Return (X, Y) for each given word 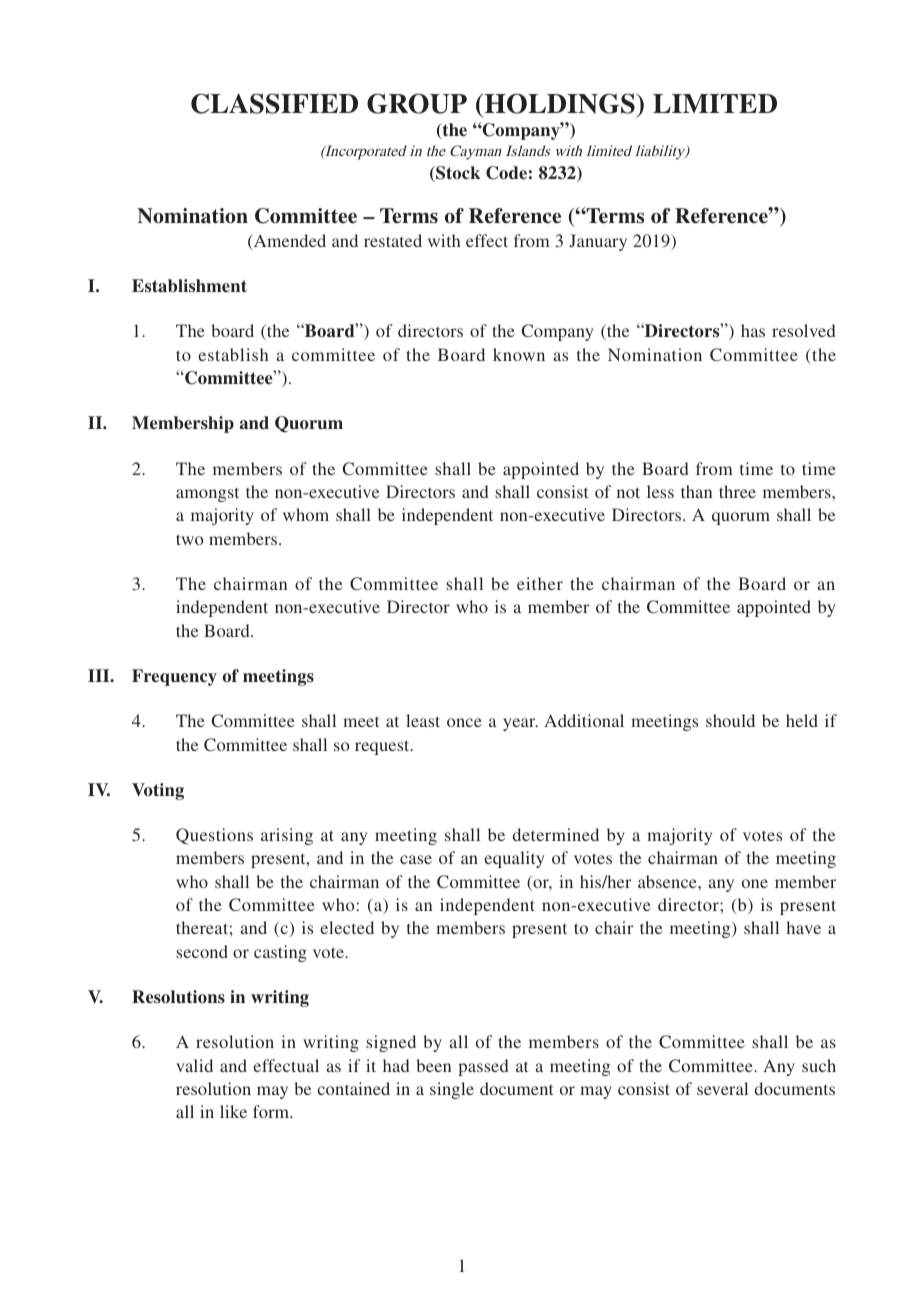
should (730, 720)
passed (483, 1067)
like (233, 1111)
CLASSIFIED (274, 103)
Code (506, 173)
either (540, 583)
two (189, 539)
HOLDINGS (559, 103)
